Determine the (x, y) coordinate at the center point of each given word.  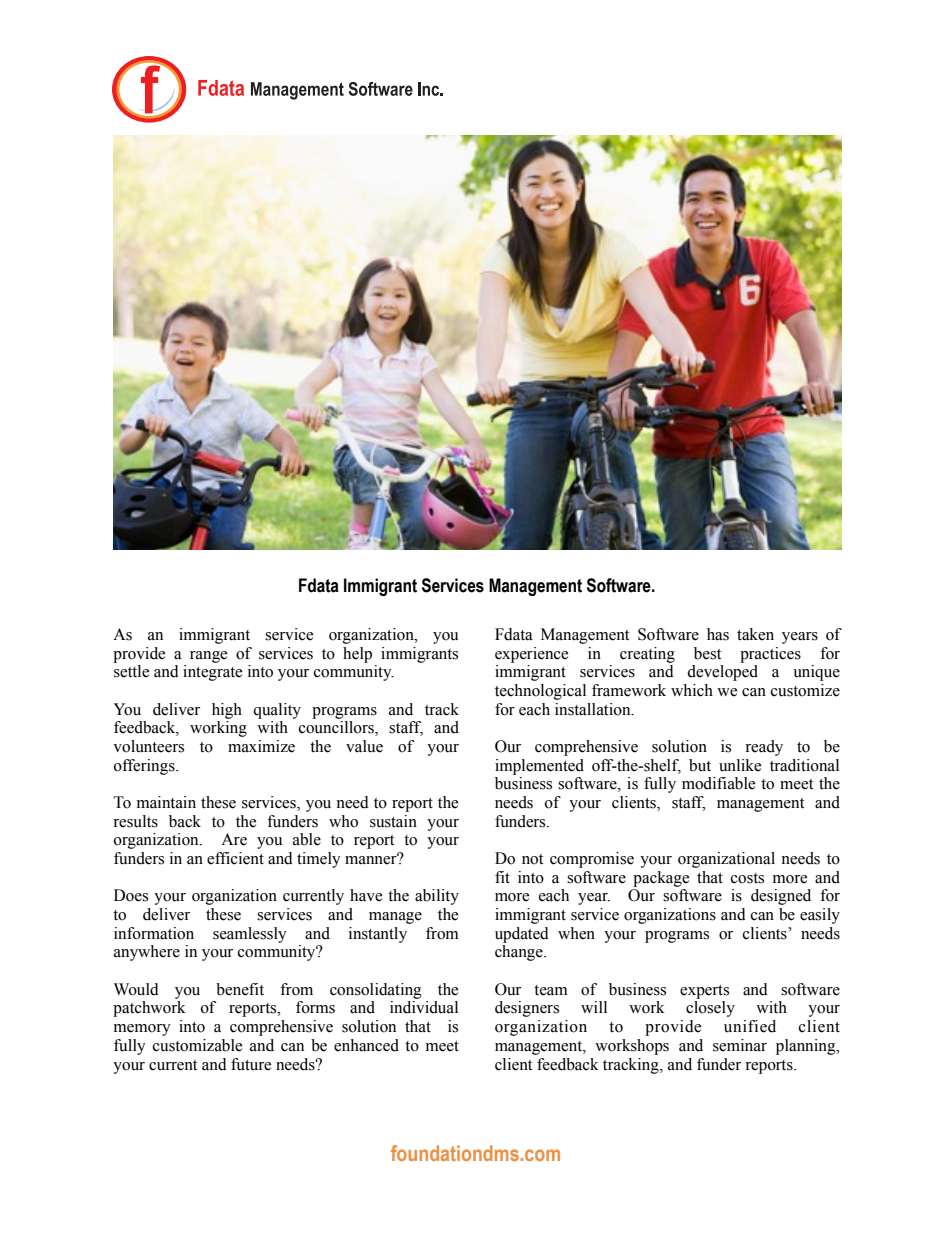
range (208, 657)
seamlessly (250, 935)
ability (437, 897)
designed (781, 897)
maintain (166, 802)
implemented (539, 767)
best (707, 653)
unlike (740, 765)
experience (531, 655)
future (251, 1064)
